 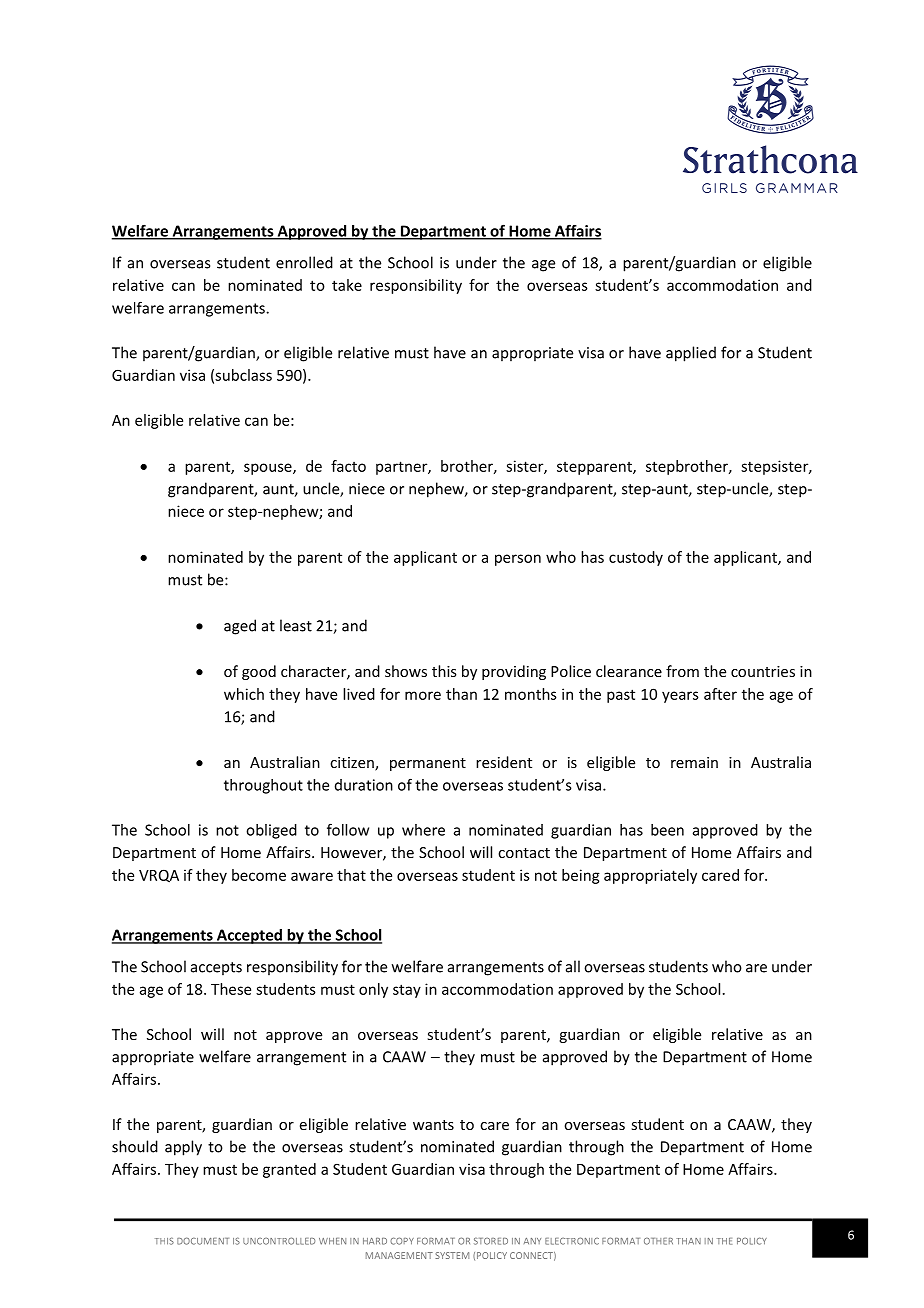 What do you see at coordinates (428, 764) in the image?
I see `permanent` at bounding box center [428, 764].
